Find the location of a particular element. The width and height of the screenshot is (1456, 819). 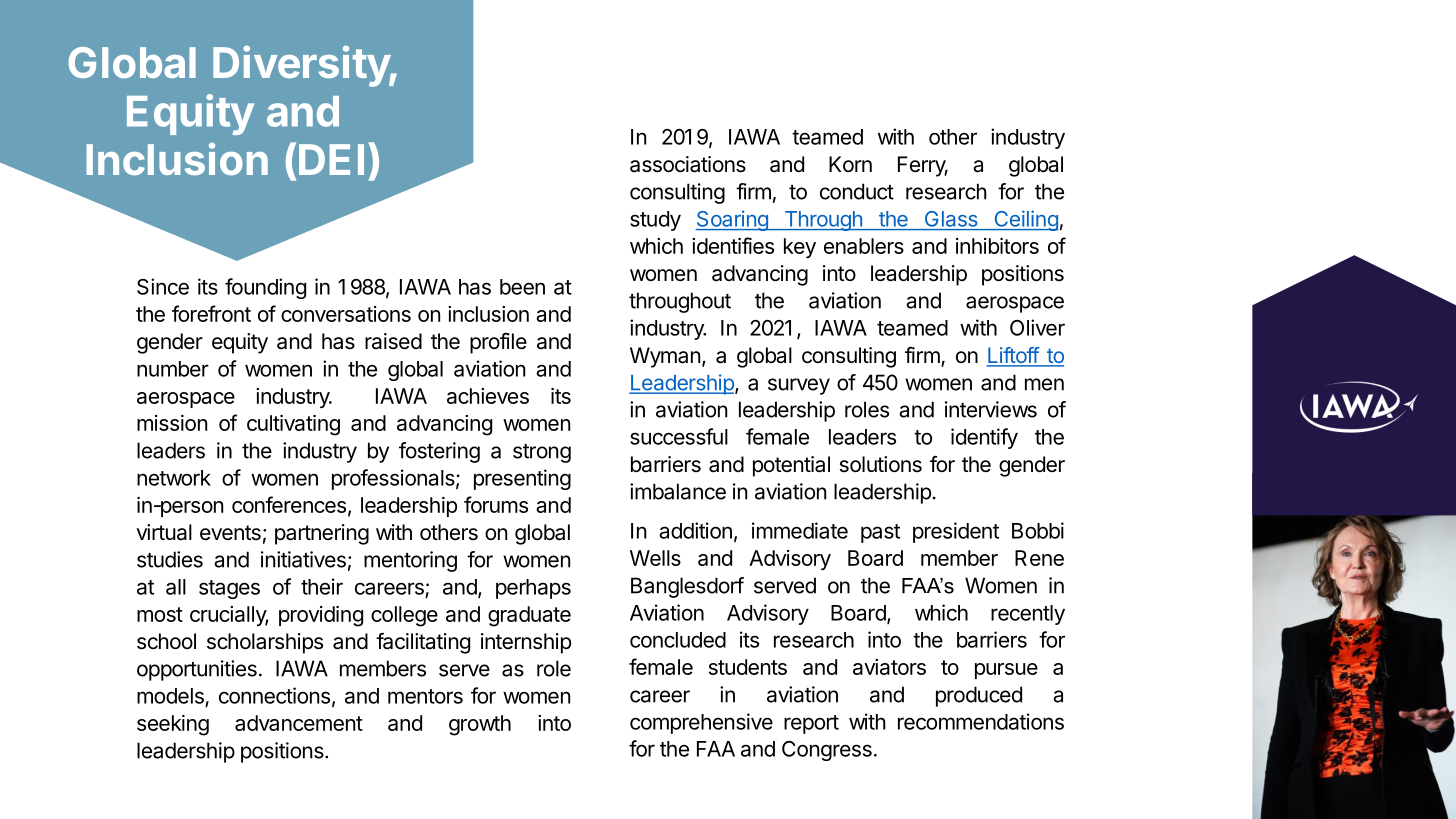

number is located at coordinates (173, 369).
